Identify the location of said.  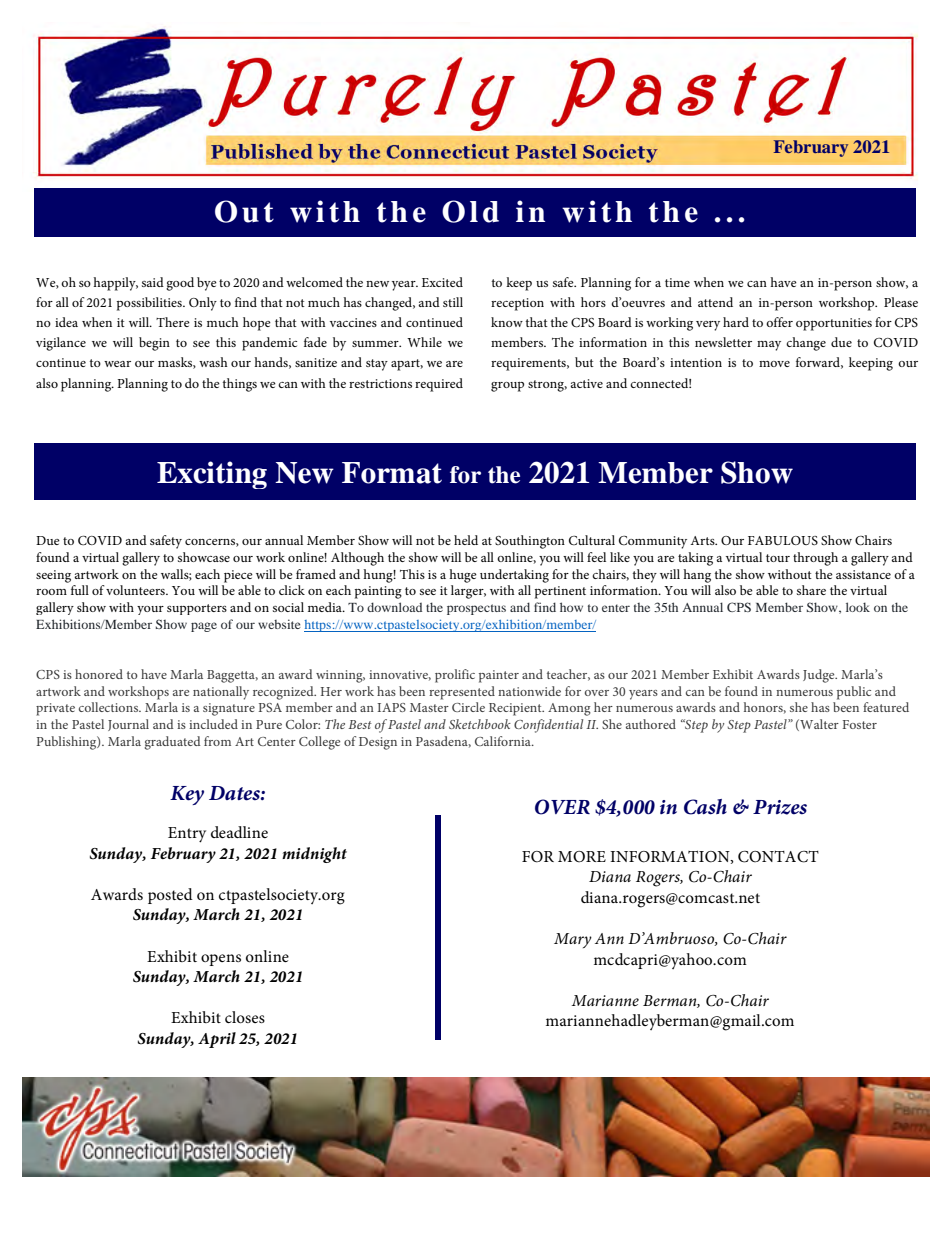
(153, 282).
